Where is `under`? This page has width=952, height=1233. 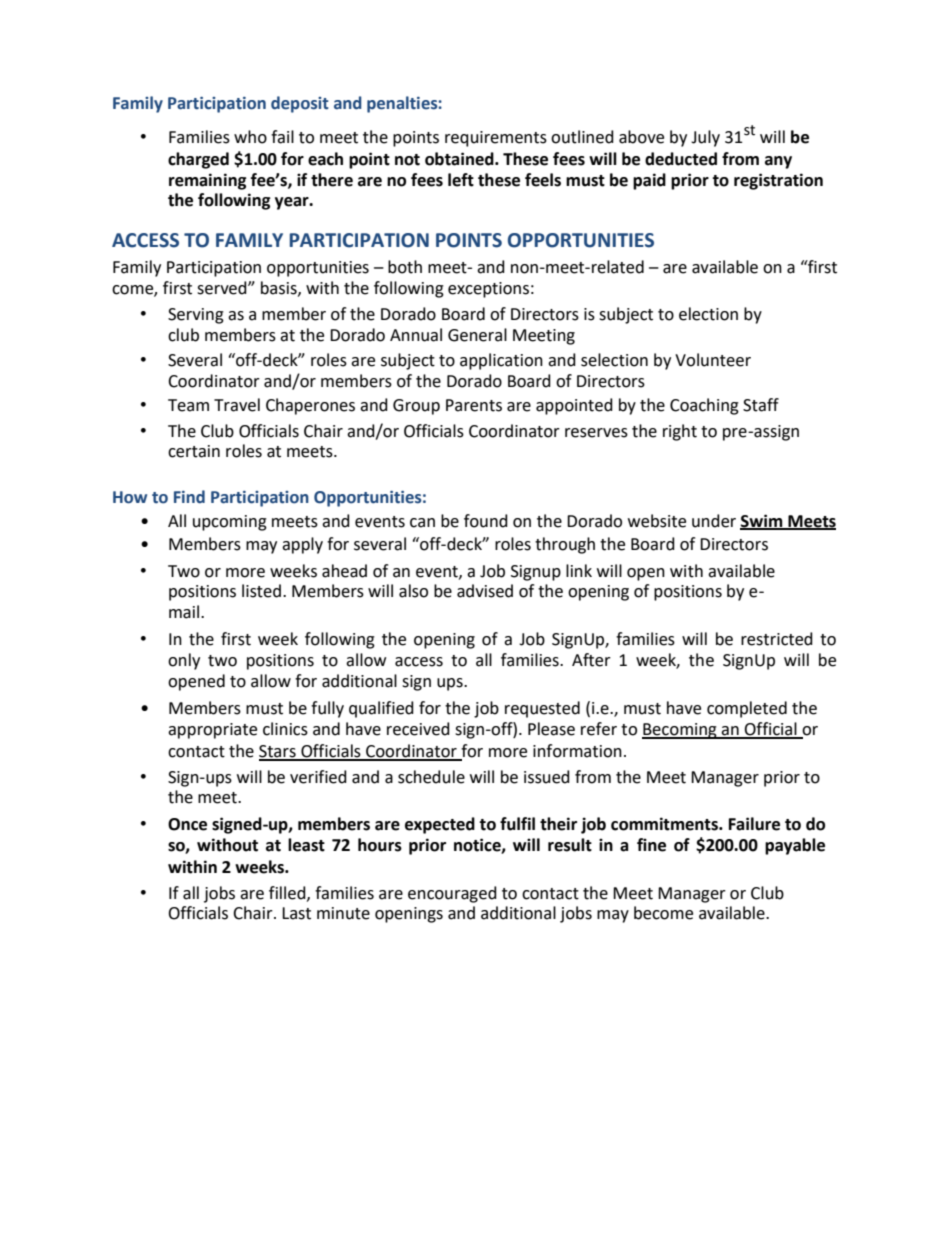
under is located at coordinates (714, 521).
